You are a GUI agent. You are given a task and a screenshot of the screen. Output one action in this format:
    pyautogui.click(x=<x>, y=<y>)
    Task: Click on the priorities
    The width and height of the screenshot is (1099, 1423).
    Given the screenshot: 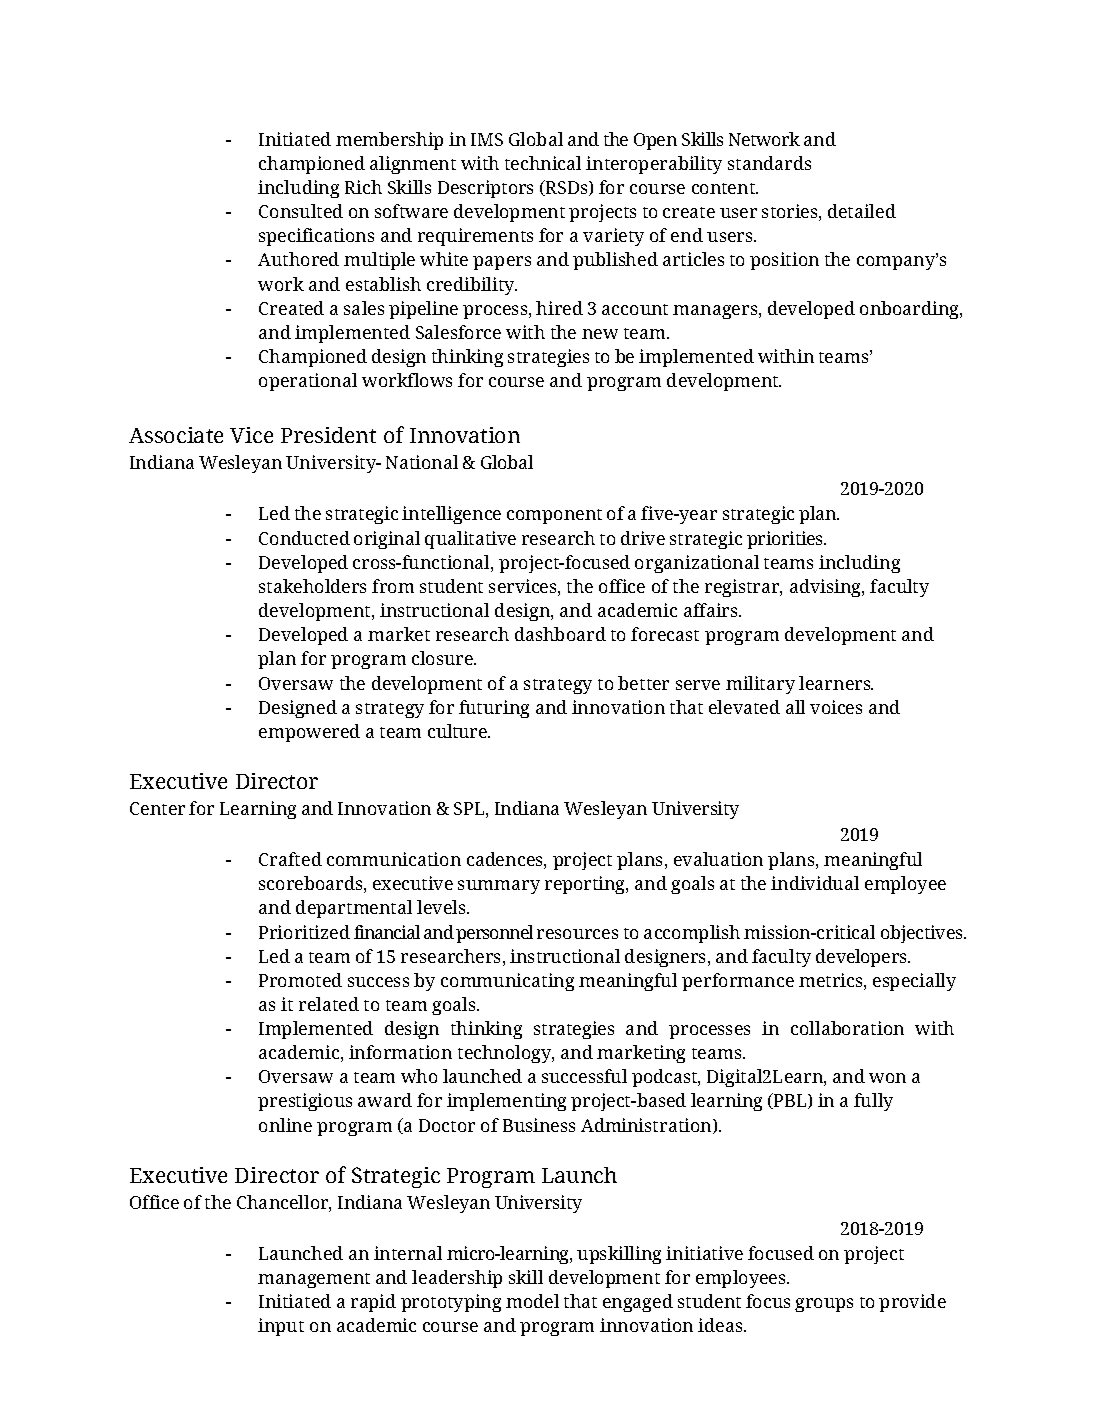 What is the action you would take?
    pyautogui.click(x=786, y=540)
